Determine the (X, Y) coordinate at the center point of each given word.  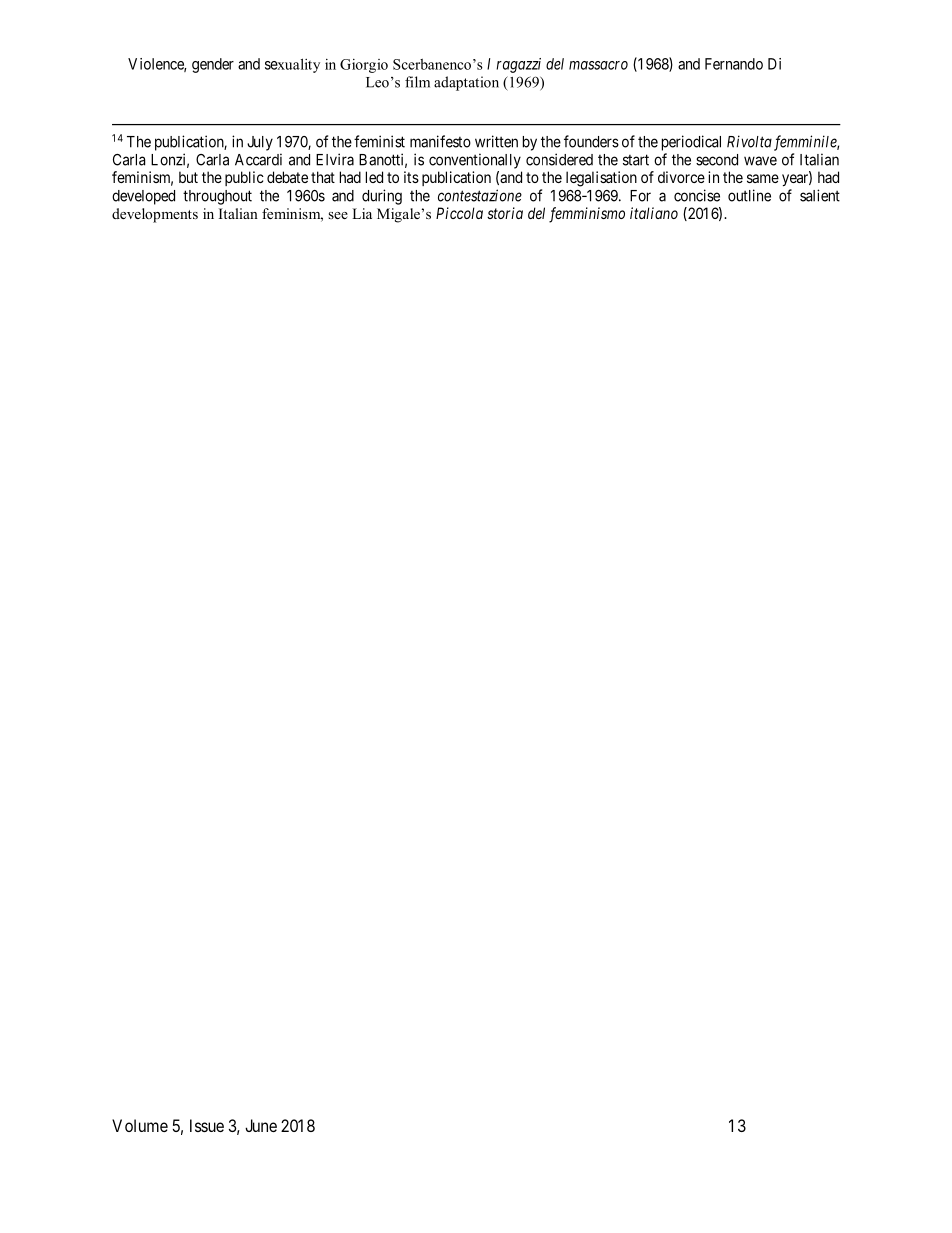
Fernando (734, 64)
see (338, 215)
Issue (207, 1125)
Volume (140, 1125)
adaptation (466, 83)
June (261, 1125)
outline (749, 195)
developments (155, 215)
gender (213, 65)
